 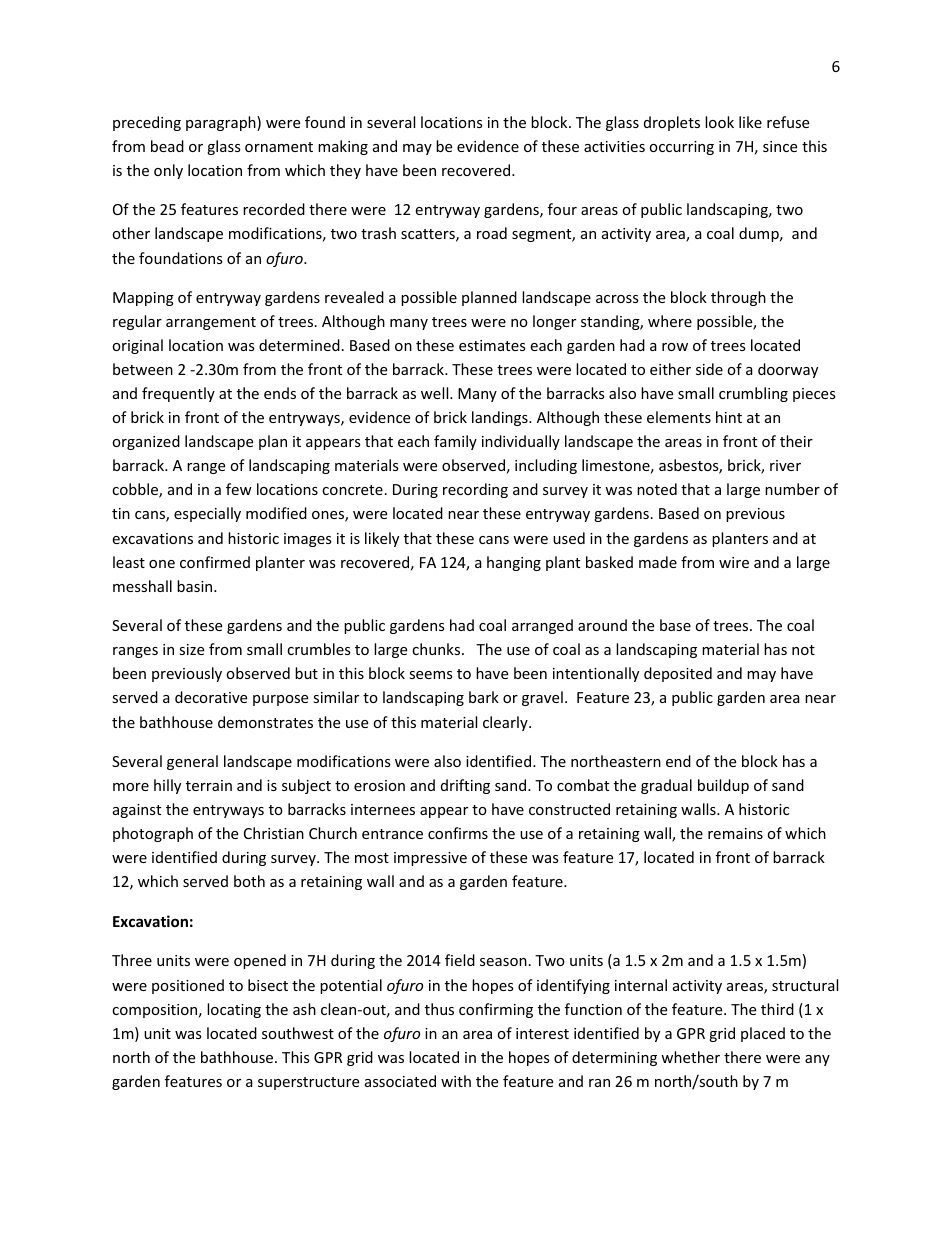 What do you see at coordinates (222, 123) in the image?
I see `paragraph` at bounding box center [222, 123].
